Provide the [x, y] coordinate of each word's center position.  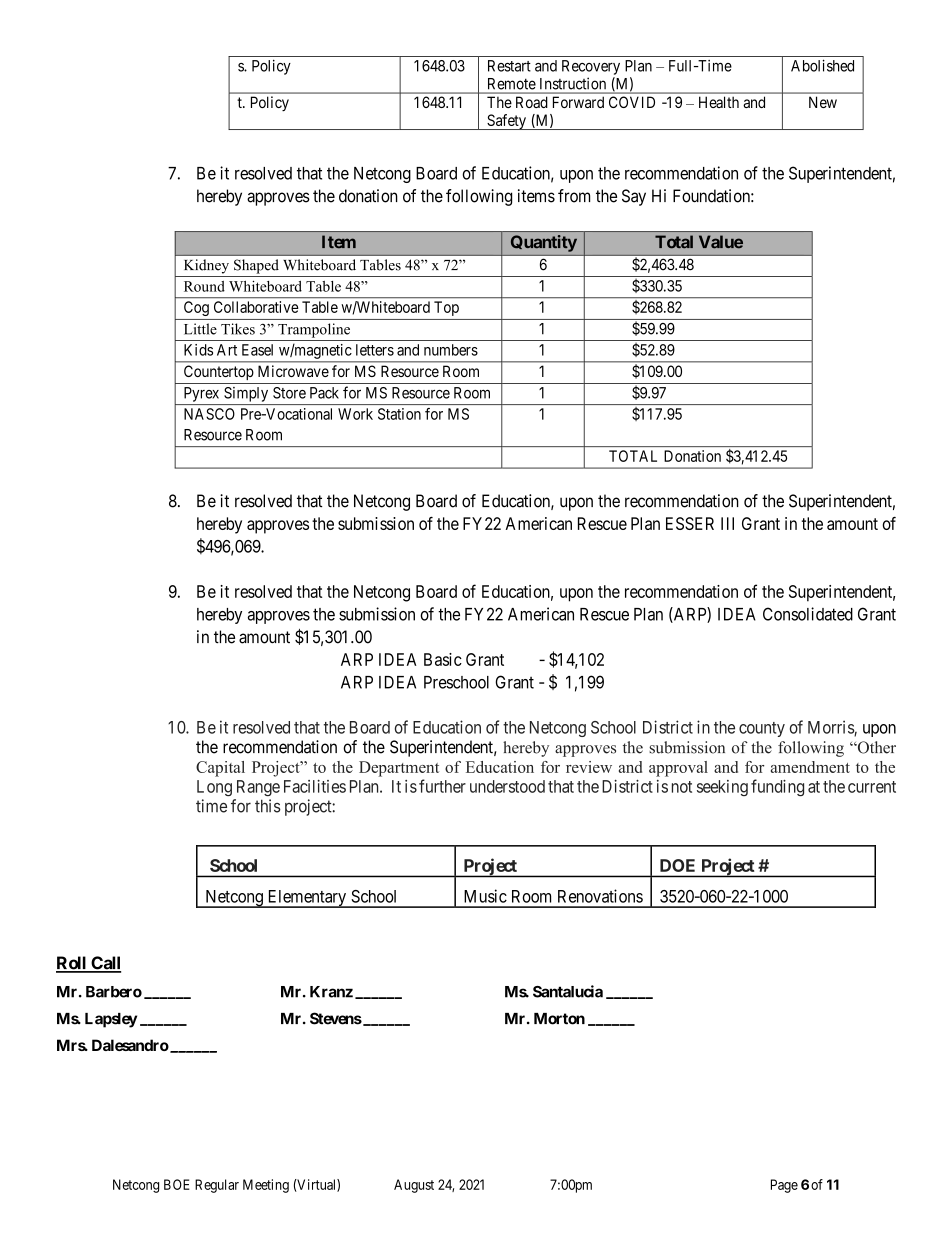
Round [204, 286]
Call [105, 964]
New [823, 102]
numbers [451, 350]
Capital [220, 769]
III [727, 523]
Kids [198, 350]
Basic [443, 659]
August [414, 1186]
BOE [177, 1184]
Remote [512, 84]
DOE [677, 865]
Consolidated [808, 614]
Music [485, 896]
